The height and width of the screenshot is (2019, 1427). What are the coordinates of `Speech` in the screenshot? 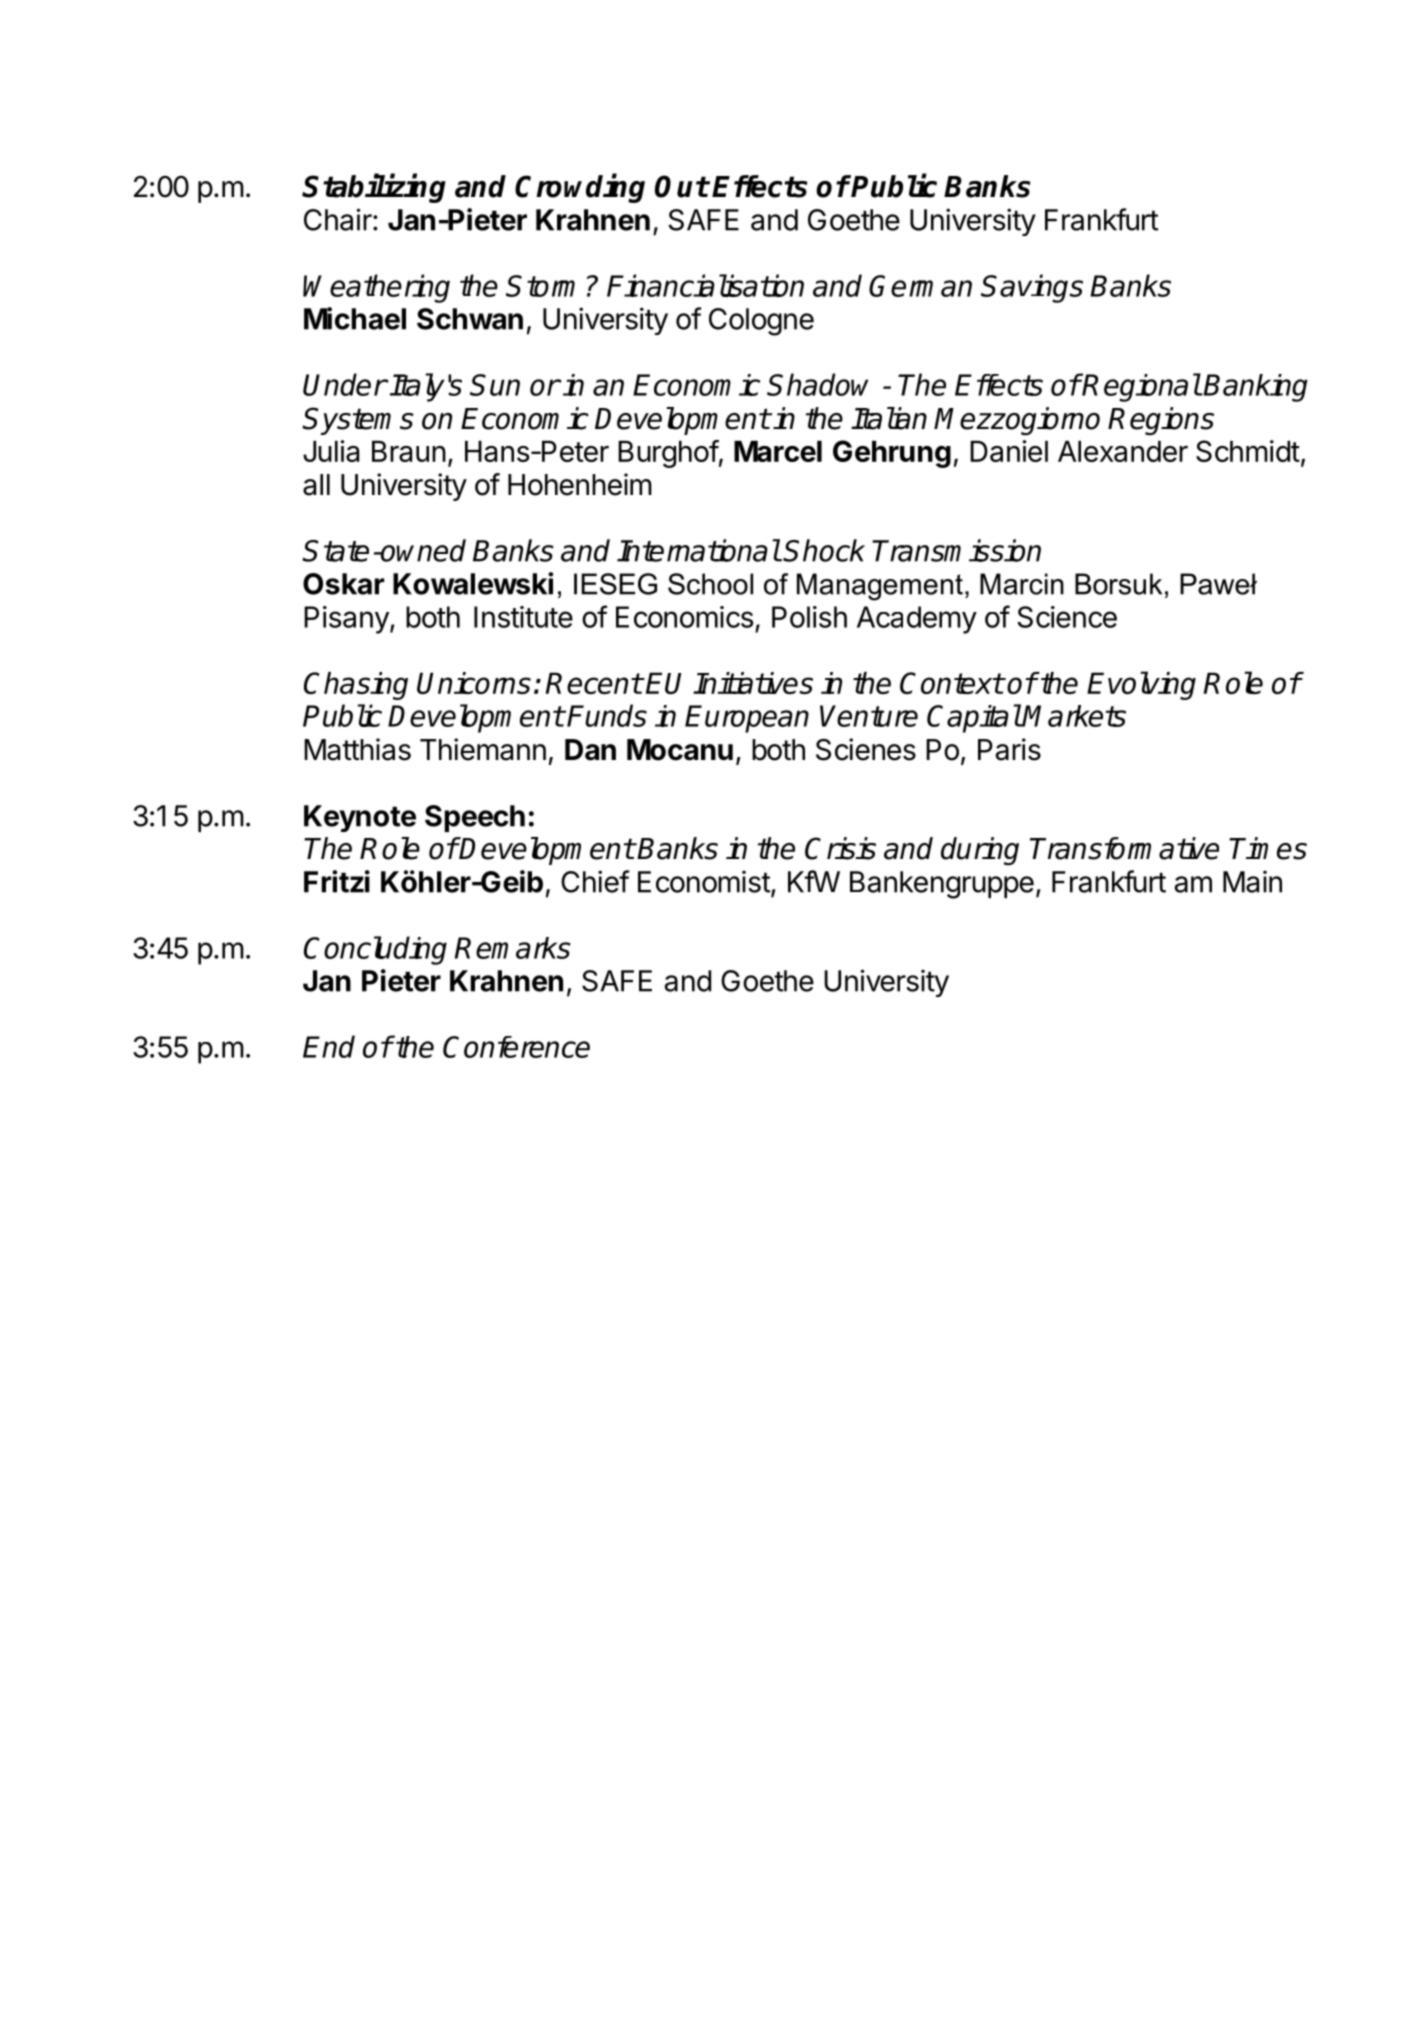 It's located at (475, 818).
